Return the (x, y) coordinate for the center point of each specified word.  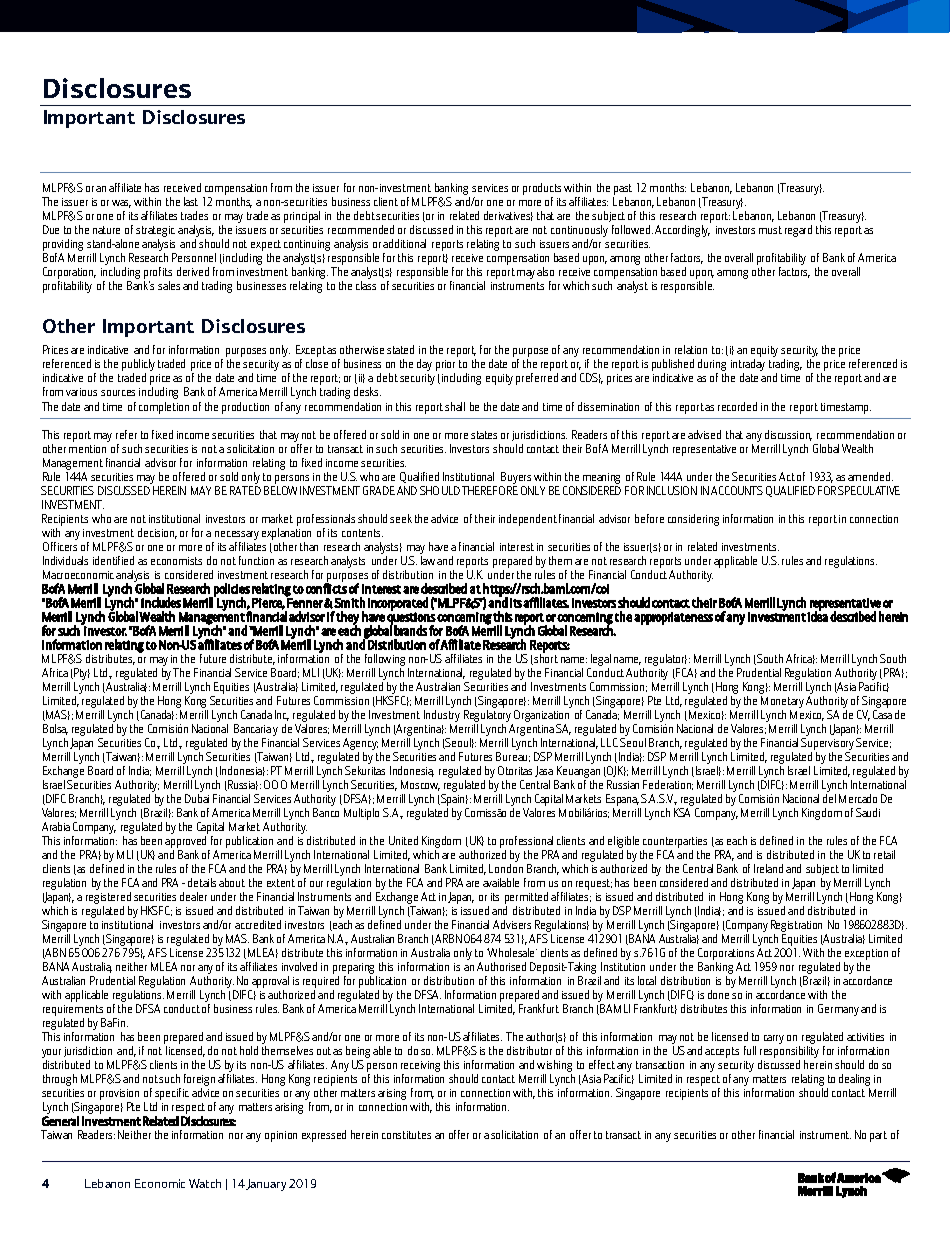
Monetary (782, 702)
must (770, 230)
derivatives (508, 216)
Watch (205, 1183)
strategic (155, 233)
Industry (442, 716)
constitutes (406, 1135)
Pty (81, 674)
